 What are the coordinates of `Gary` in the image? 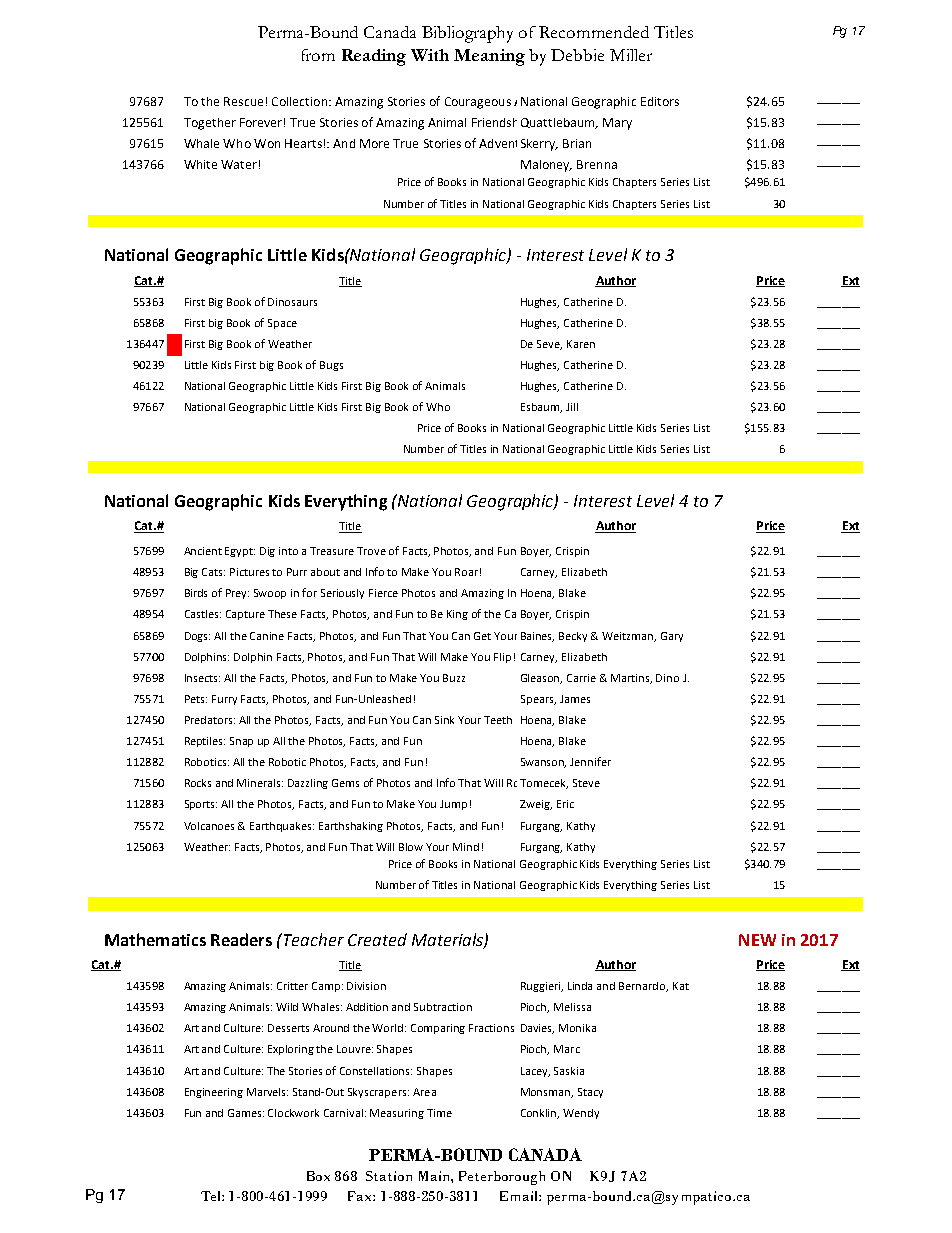 It's located at (672, 637).
